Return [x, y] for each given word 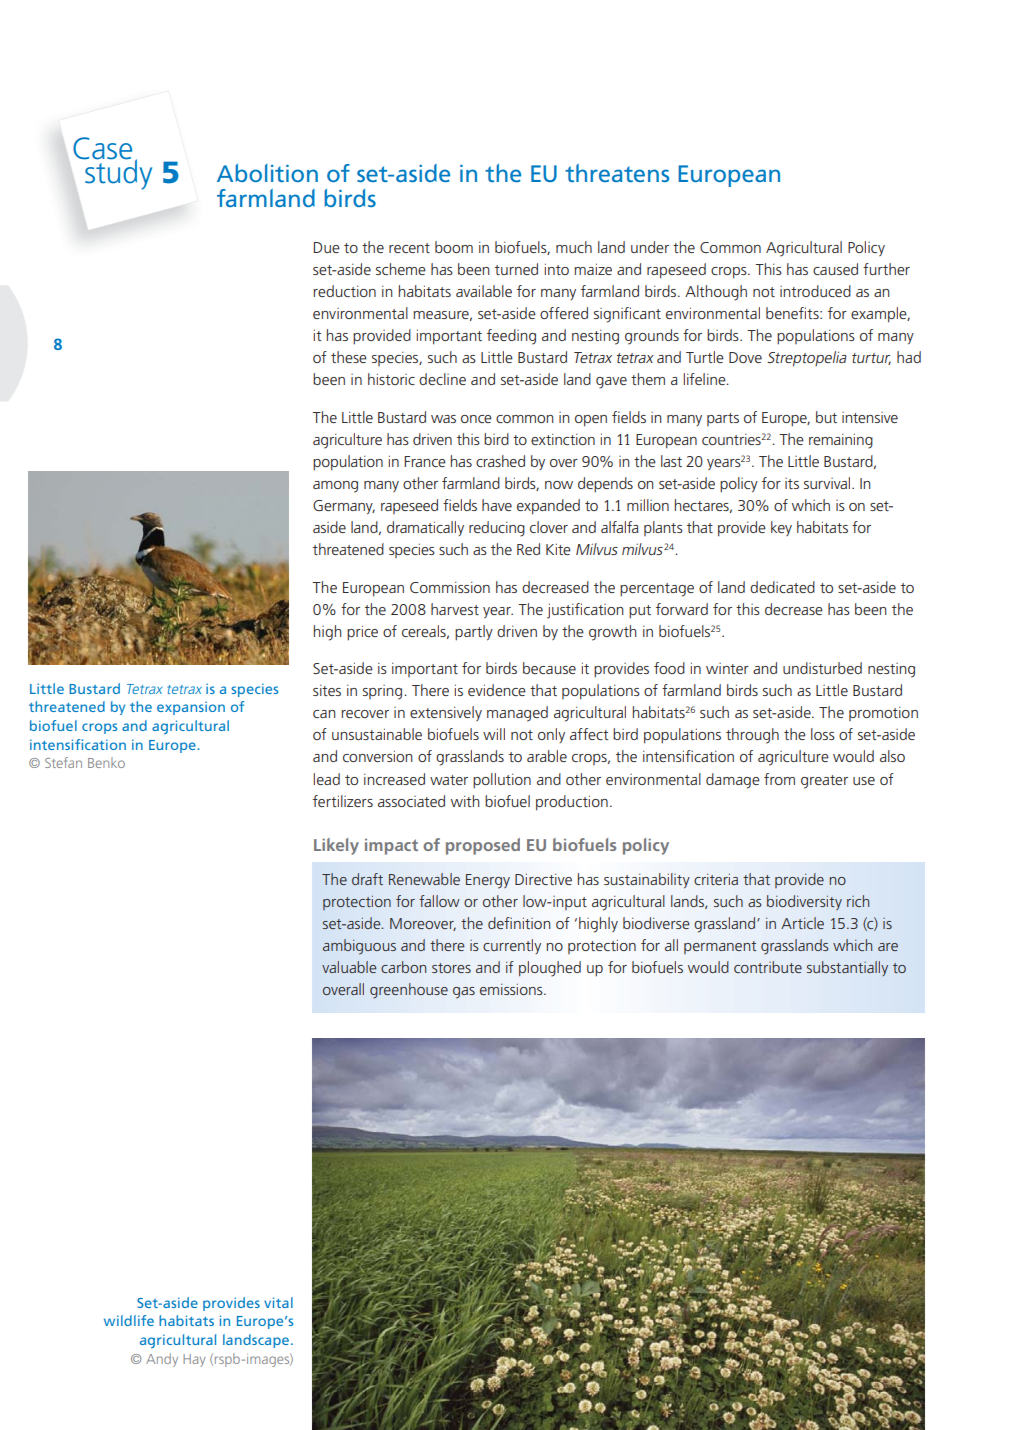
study [117, 173]
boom [454, 247]
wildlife [129, 1320]
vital [278, 1302]
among [335, 487]
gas [464, 993]
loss [823, 734]
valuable [349, 967]
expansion [191, 708]
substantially [847, 968]
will [494, 734]
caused [835, 269]
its [792, 483]
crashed [500, 461]
